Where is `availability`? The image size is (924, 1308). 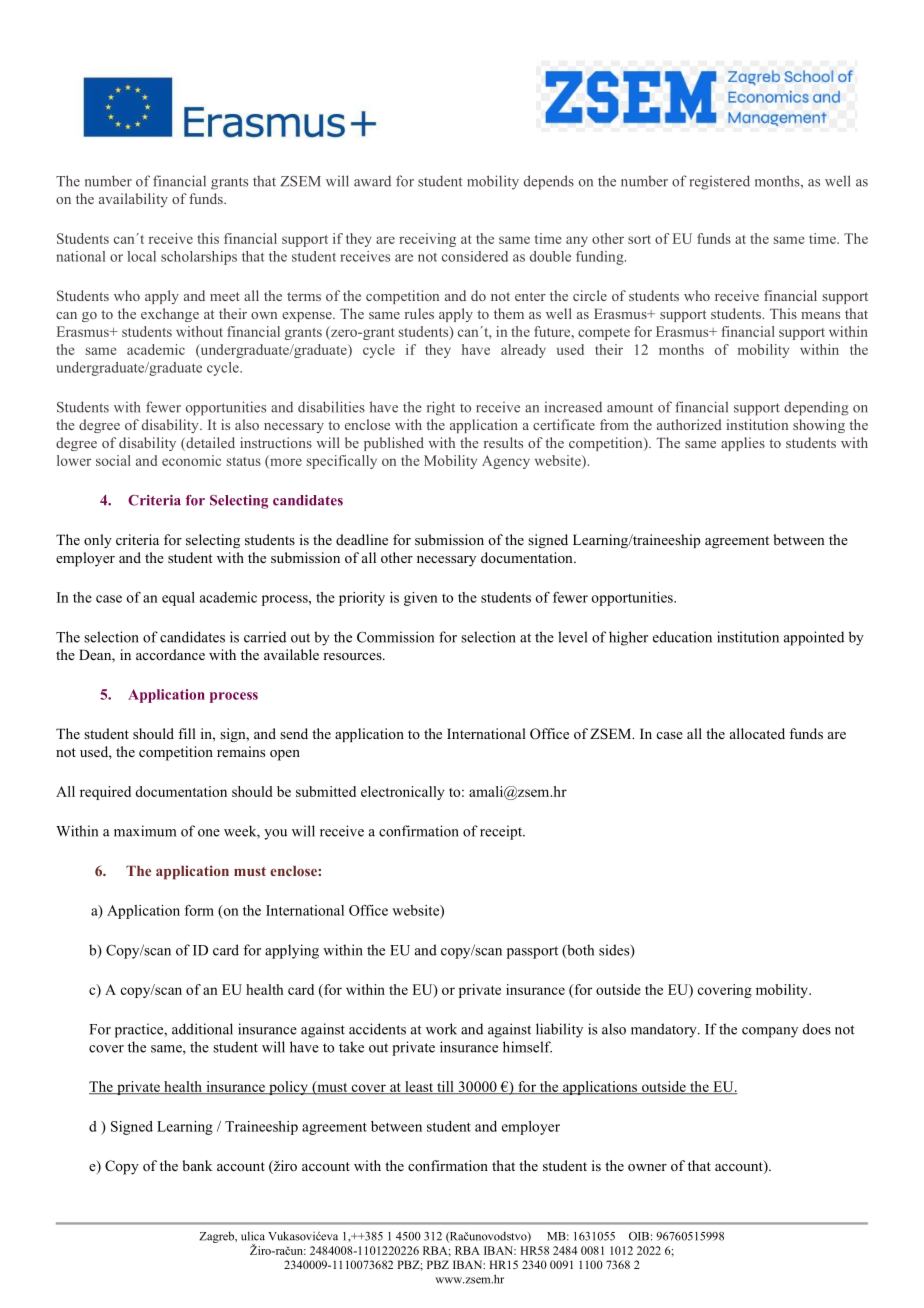
availability is located at coordinates (133, 200).
